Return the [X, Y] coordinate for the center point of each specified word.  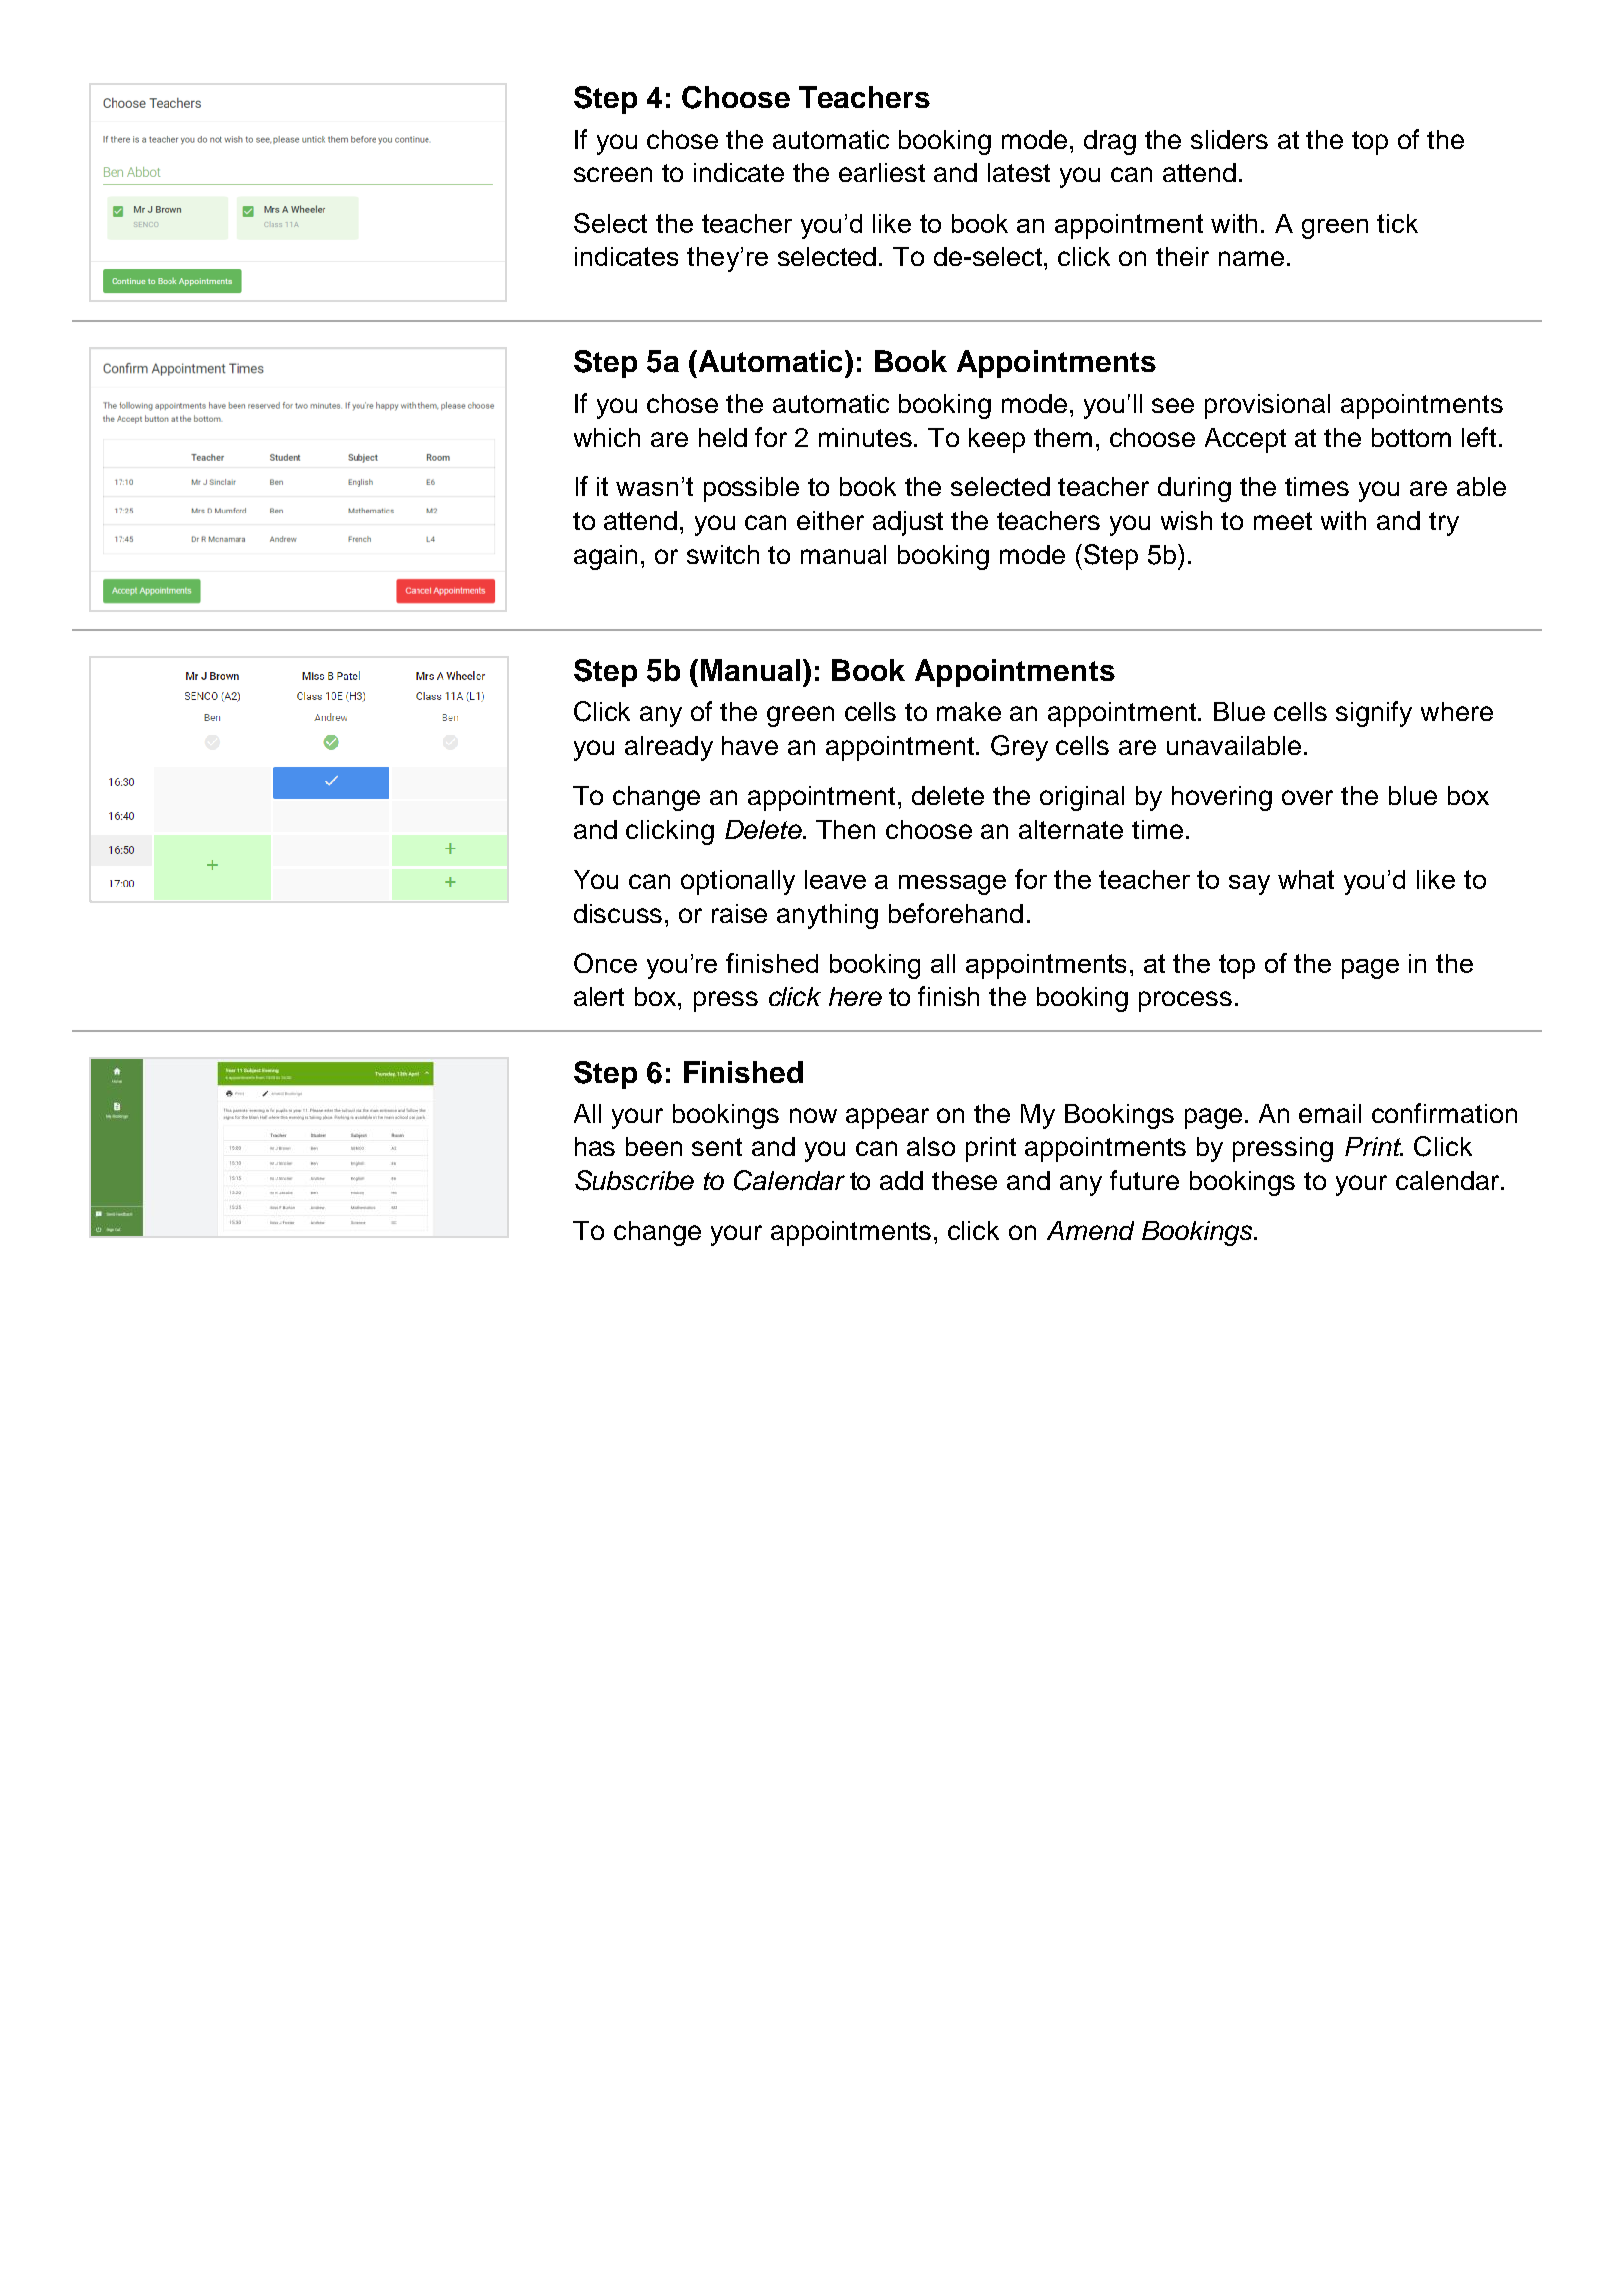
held [723, 437]
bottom [1411, 437]
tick [1397, 223]
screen [613, 174]
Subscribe [634, 1180]
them [1063, 437]
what [1306, 879]
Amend [1090, 1230]
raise [739, 913]
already [669, 748]
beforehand [956, 913]
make [969, 711]
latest [1019, 172]
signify [1374, 714]
